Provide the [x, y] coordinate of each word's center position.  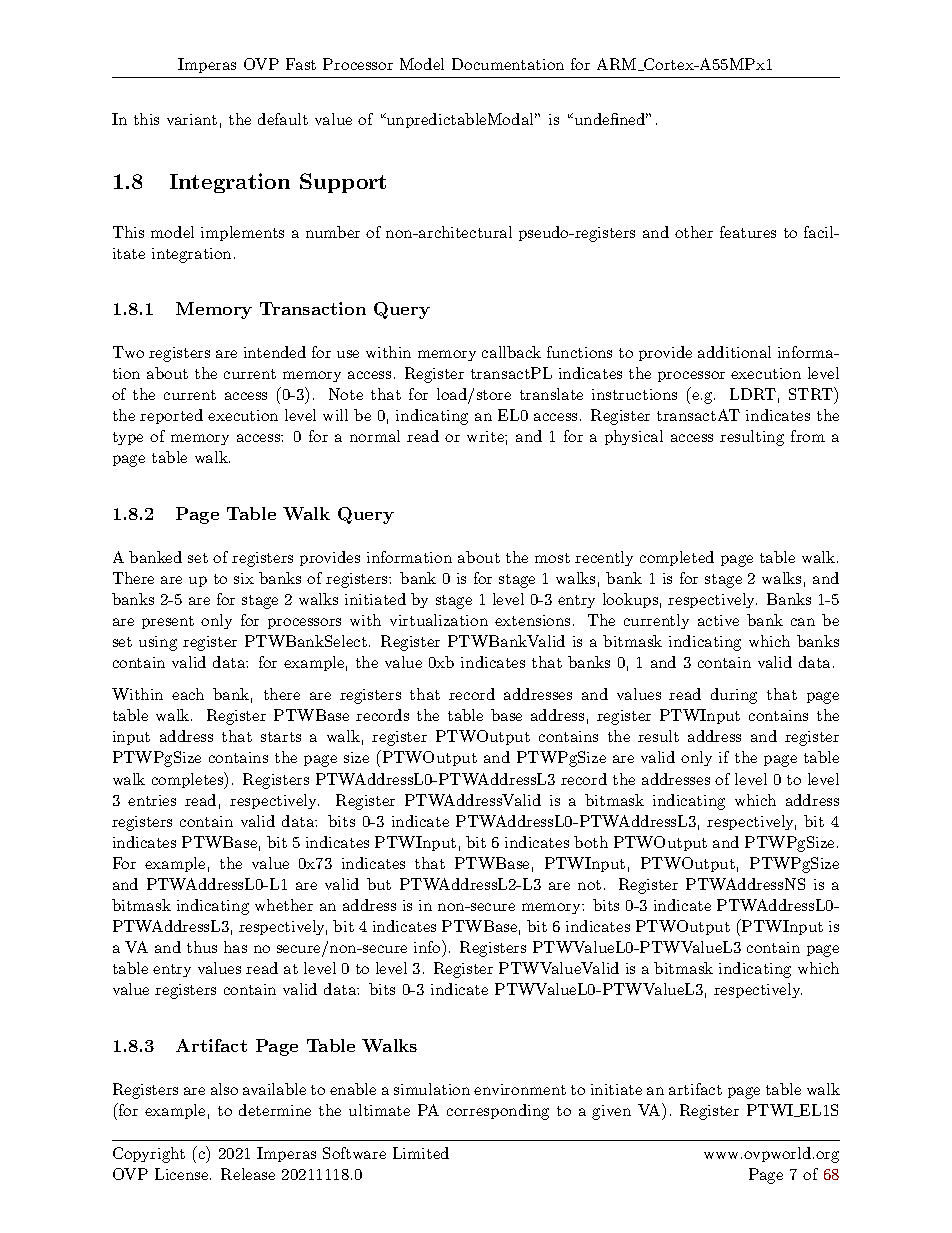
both [591, 842]
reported [171, 416]
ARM [618, 64]
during [734, 696]
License [183, 1174]
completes [189, 780]
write [486, 436]
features [748, 232]
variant [192, 119]
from [808, 436]
